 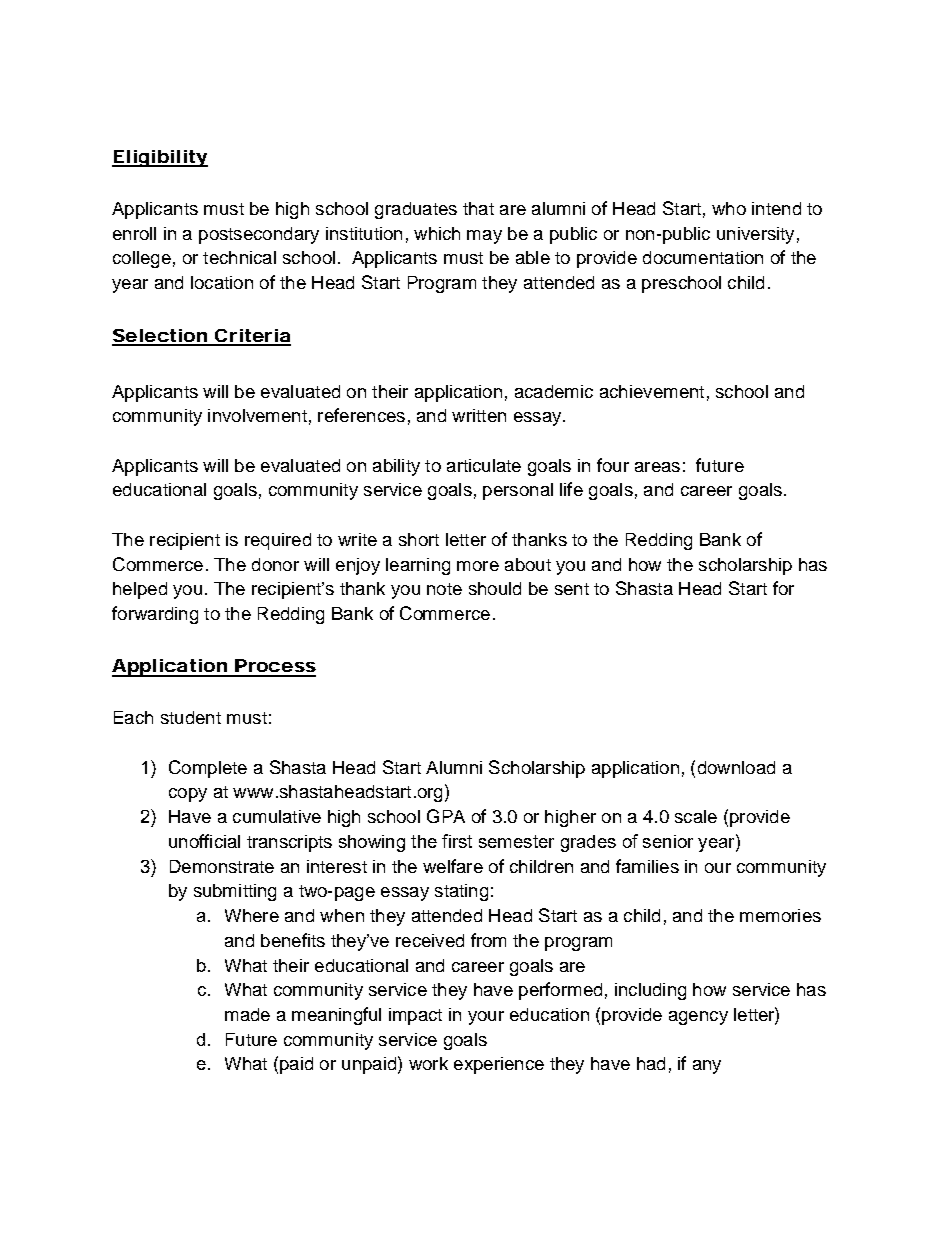 What do you see at coordinates (247, 1014) in the screenshot?
I see `made` at bounding box center [247, 1014].
